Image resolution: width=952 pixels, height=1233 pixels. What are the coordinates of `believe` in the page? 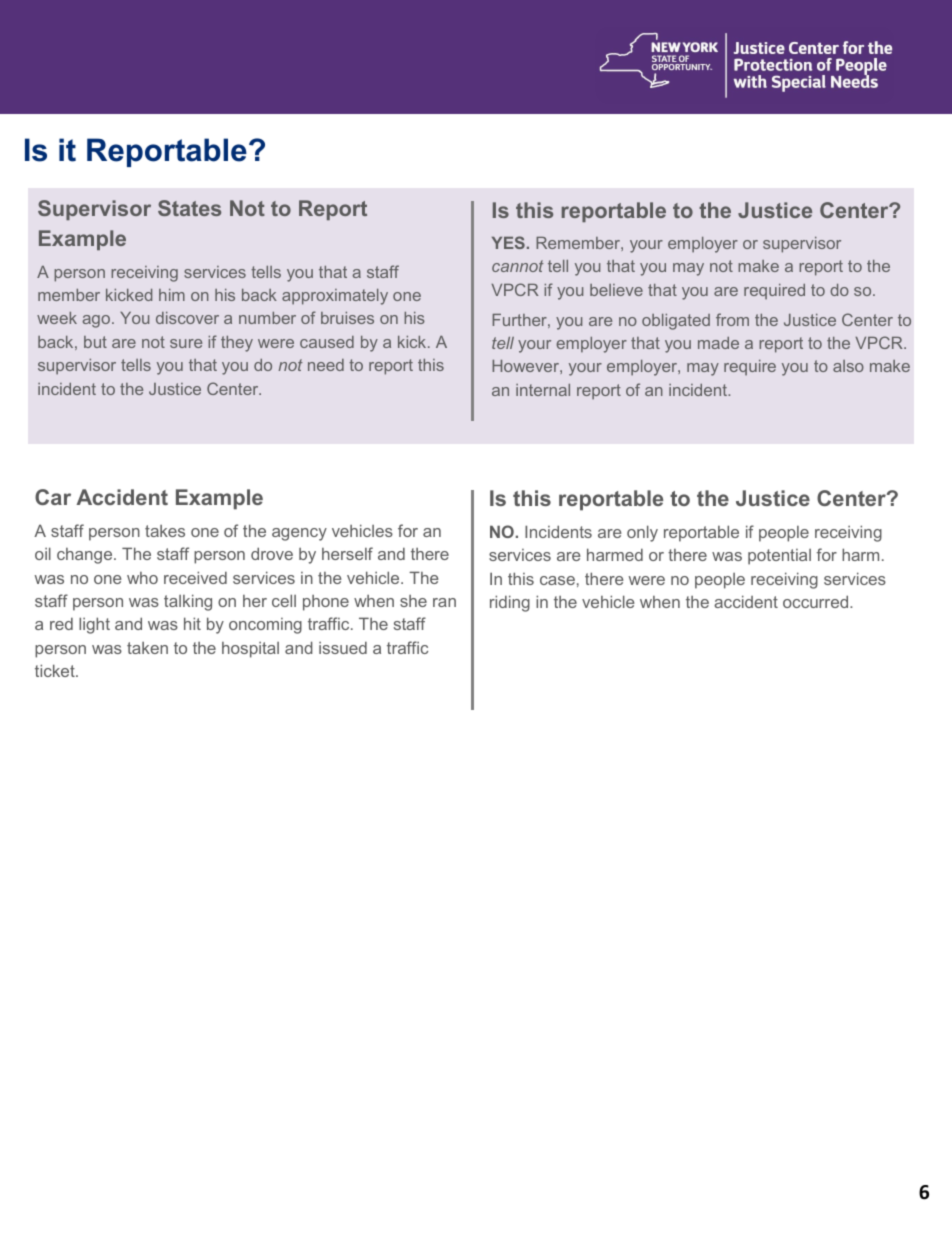 It's located at (616, 290).
